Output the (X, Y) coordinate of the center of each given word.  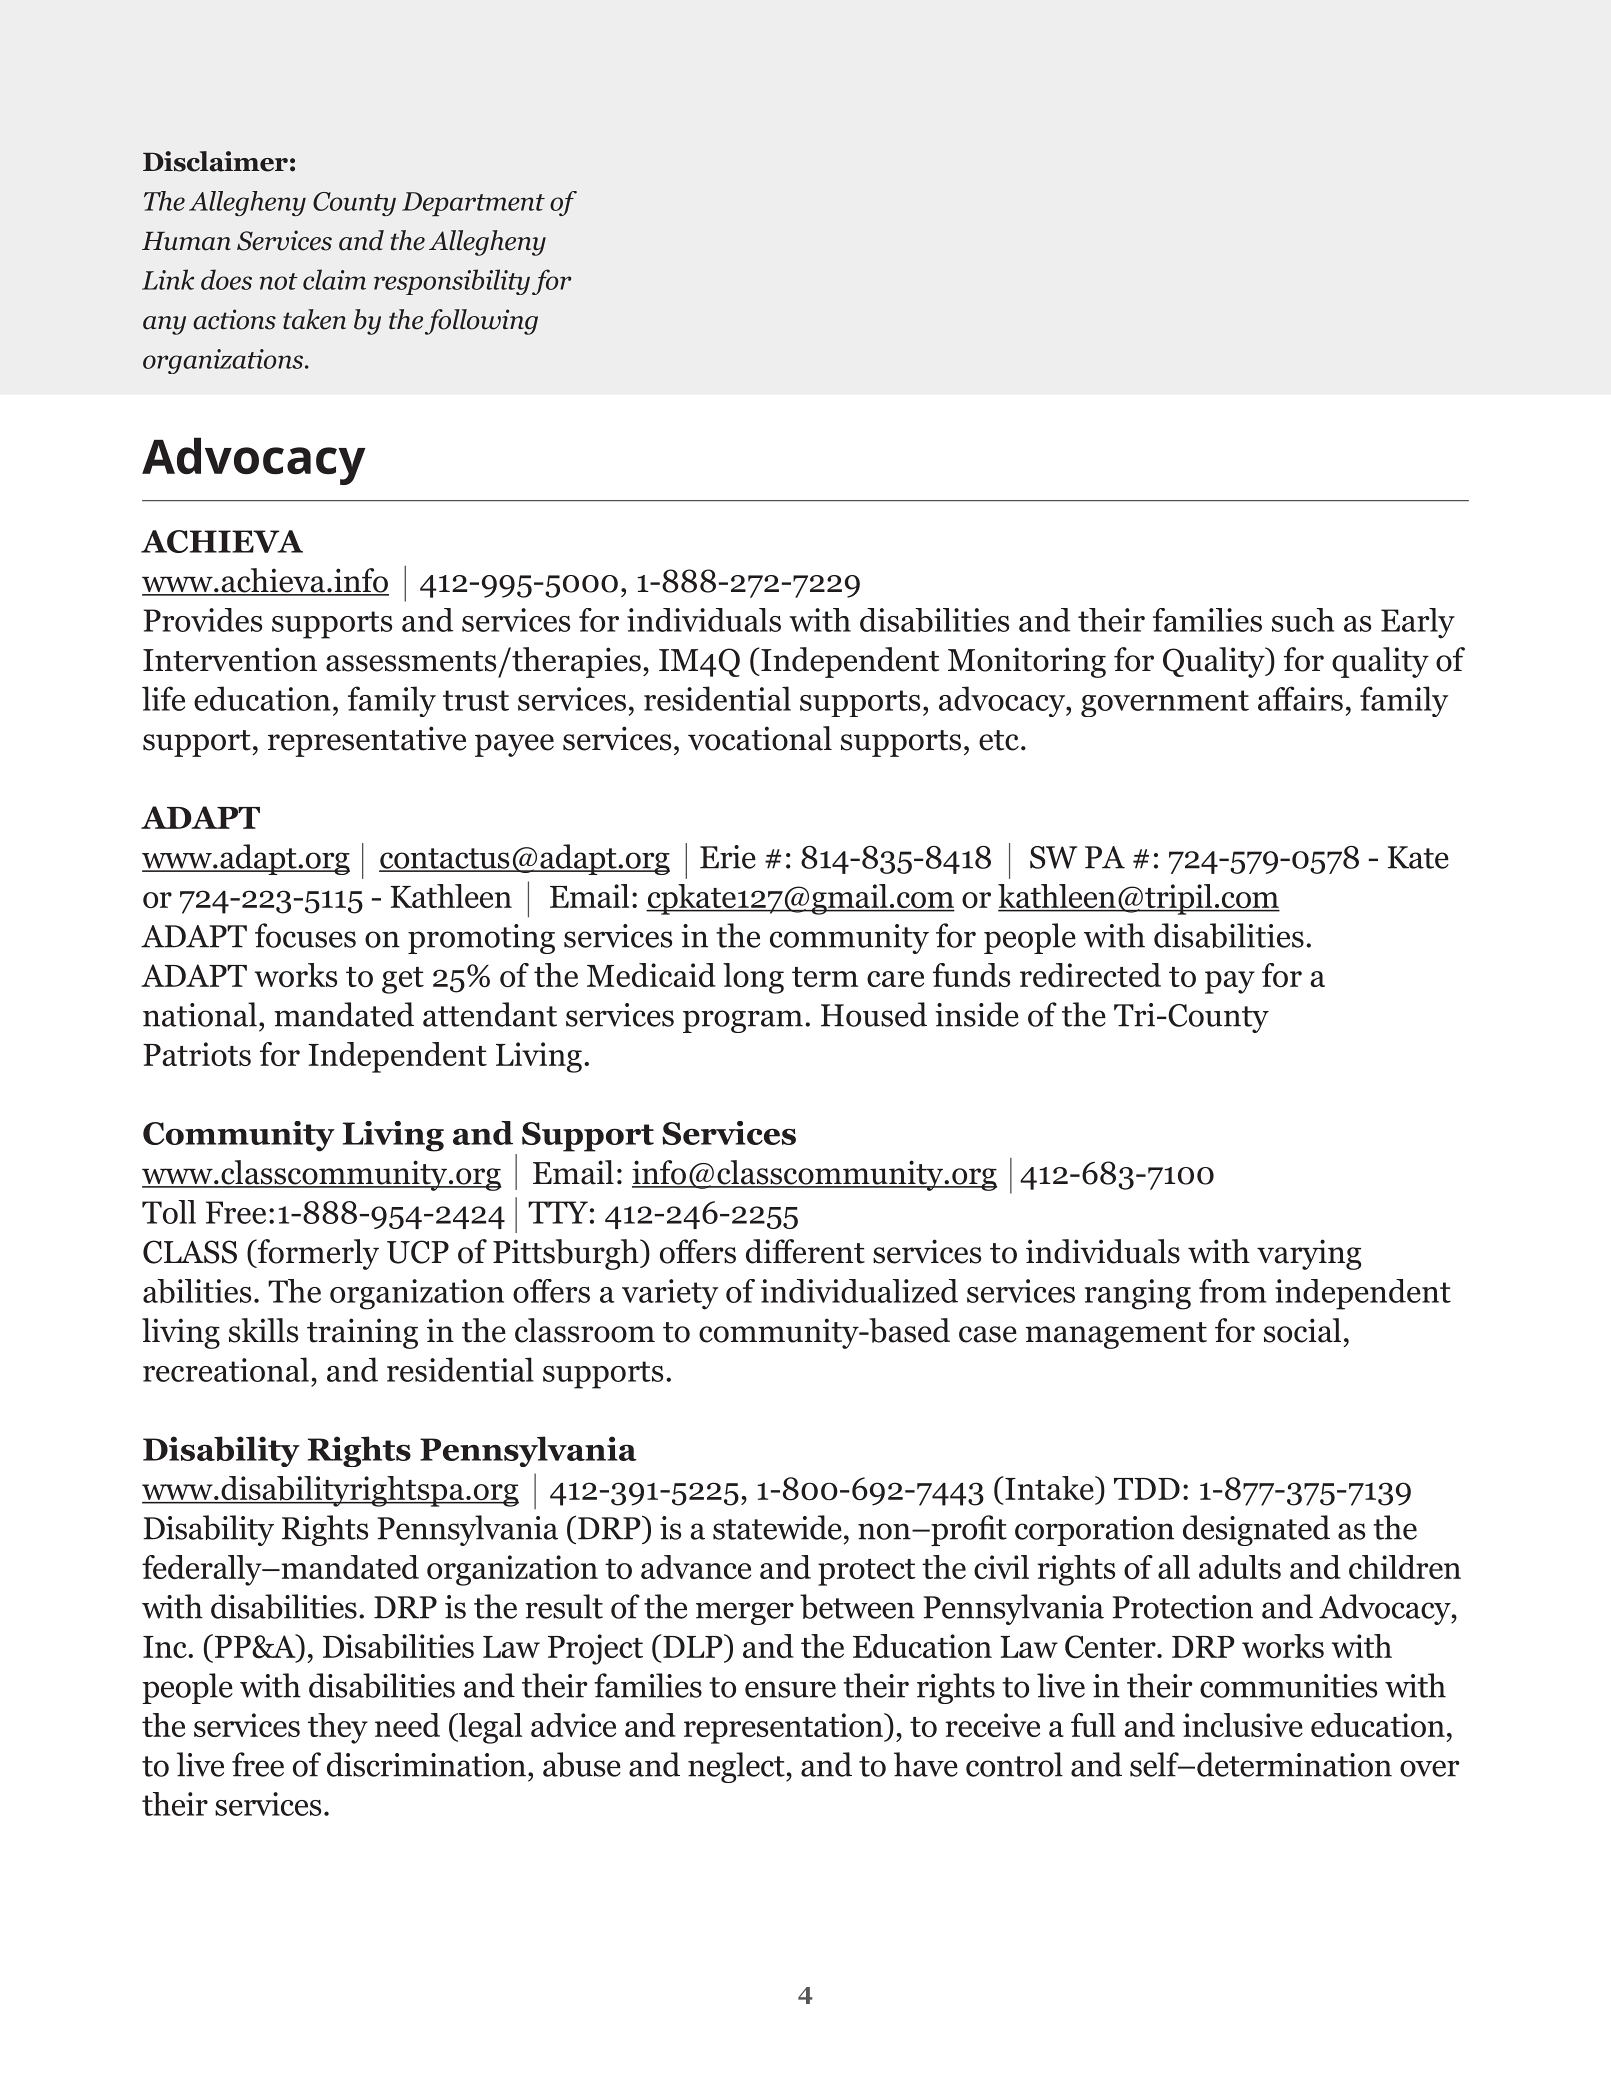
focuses (305, 935)
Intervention (230, 659)
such (1303, 620)
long (753, 978)
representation (784, 1728)
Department (473, 204)
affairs (1300, 698)
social (1302, 1330)
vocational (760, 738)
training (362, 1333)
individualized (859, 1291)
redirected (1090, 975)
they (338, 1728)
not (279, 281)
